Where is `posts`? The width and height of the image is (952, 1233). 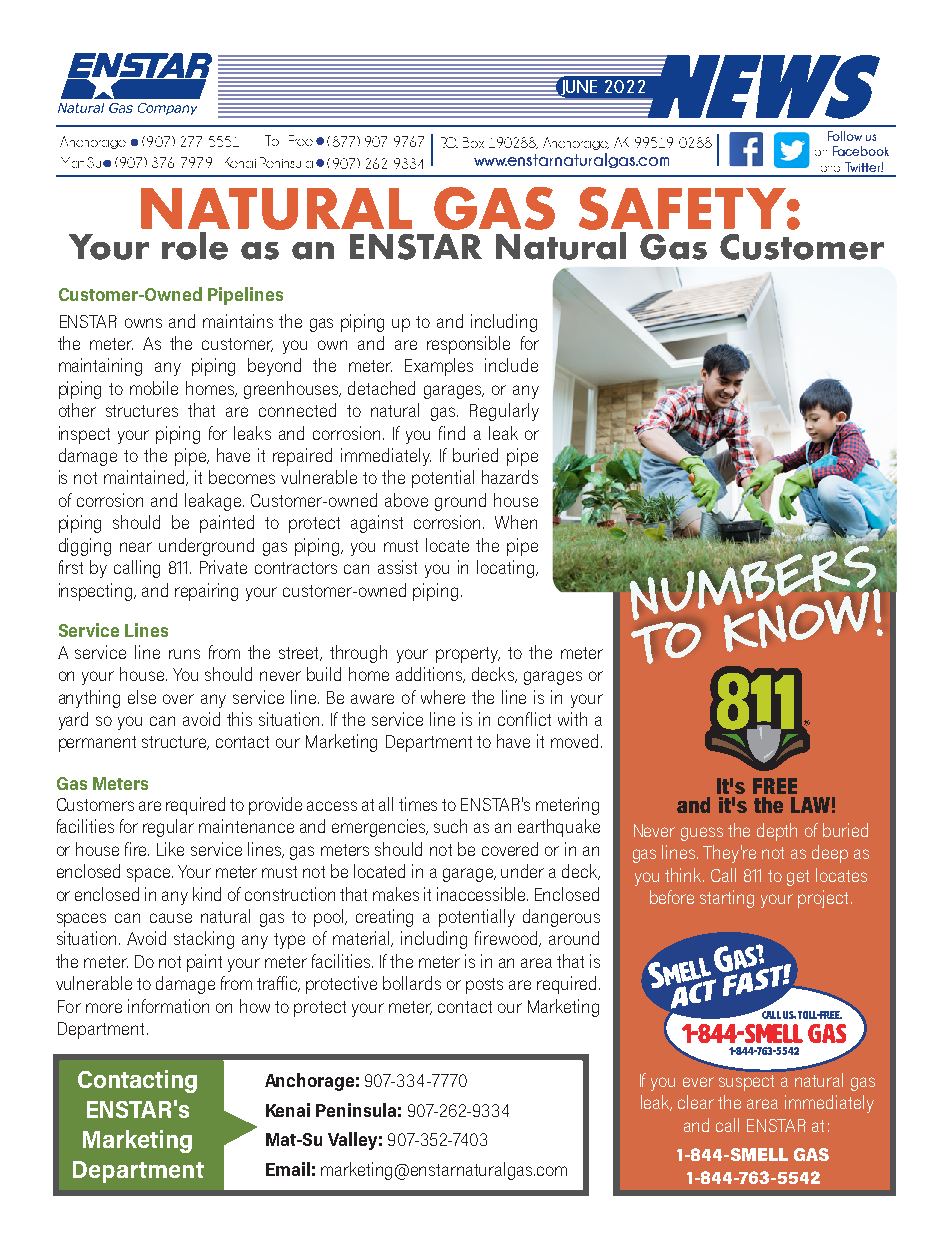 posts is located at coordinates (484, 986).
